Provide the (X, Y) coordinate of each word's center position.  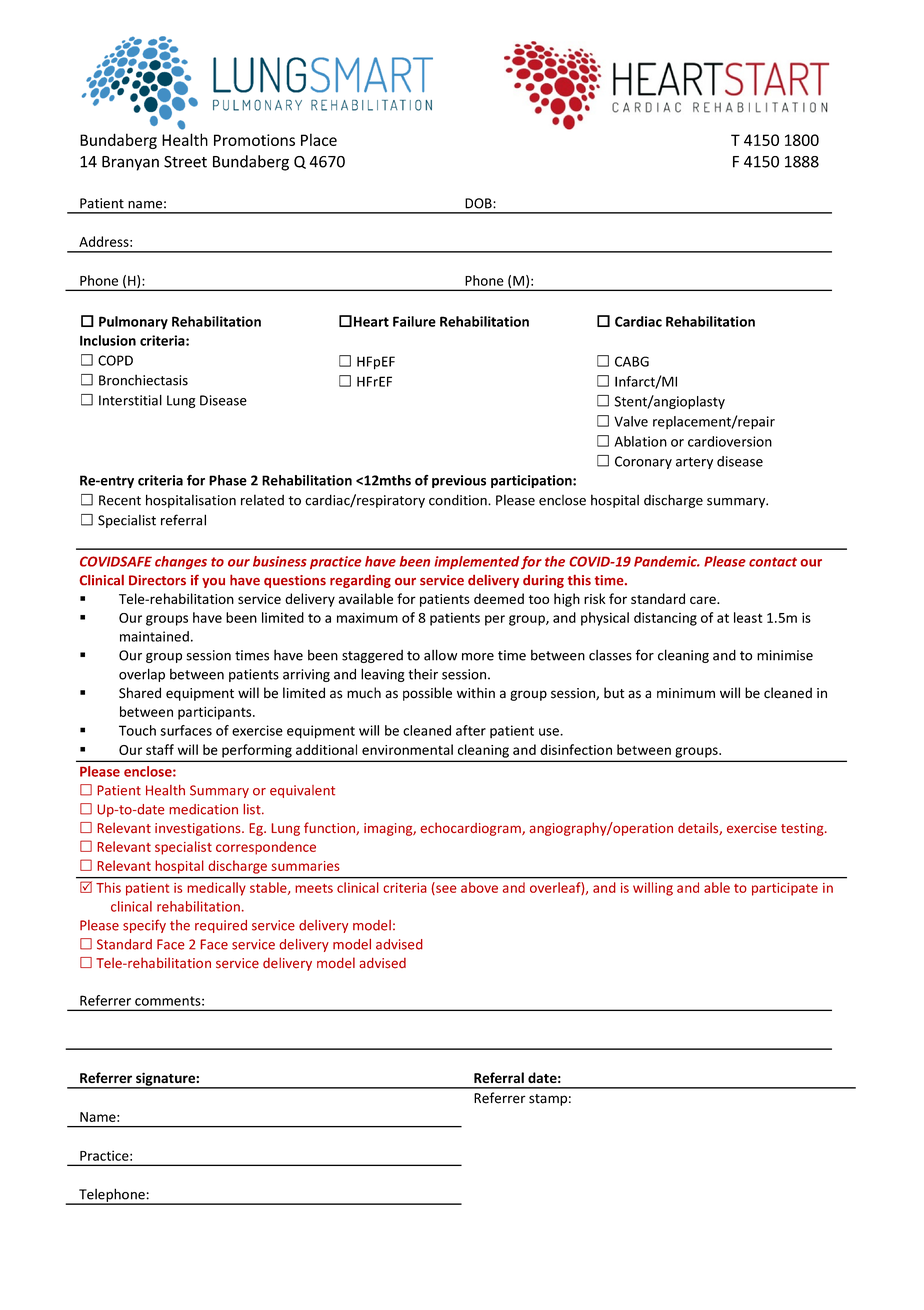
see (445, 890)
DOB (479, 203)
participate (785, 889)
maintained (154, 636)
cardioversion (730, 441)
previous (459, 481)
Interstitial (130, 400)
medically (216, 889)
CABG (632, 361)
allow (440, 655)
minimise (785, 655)
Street (185, 162)
